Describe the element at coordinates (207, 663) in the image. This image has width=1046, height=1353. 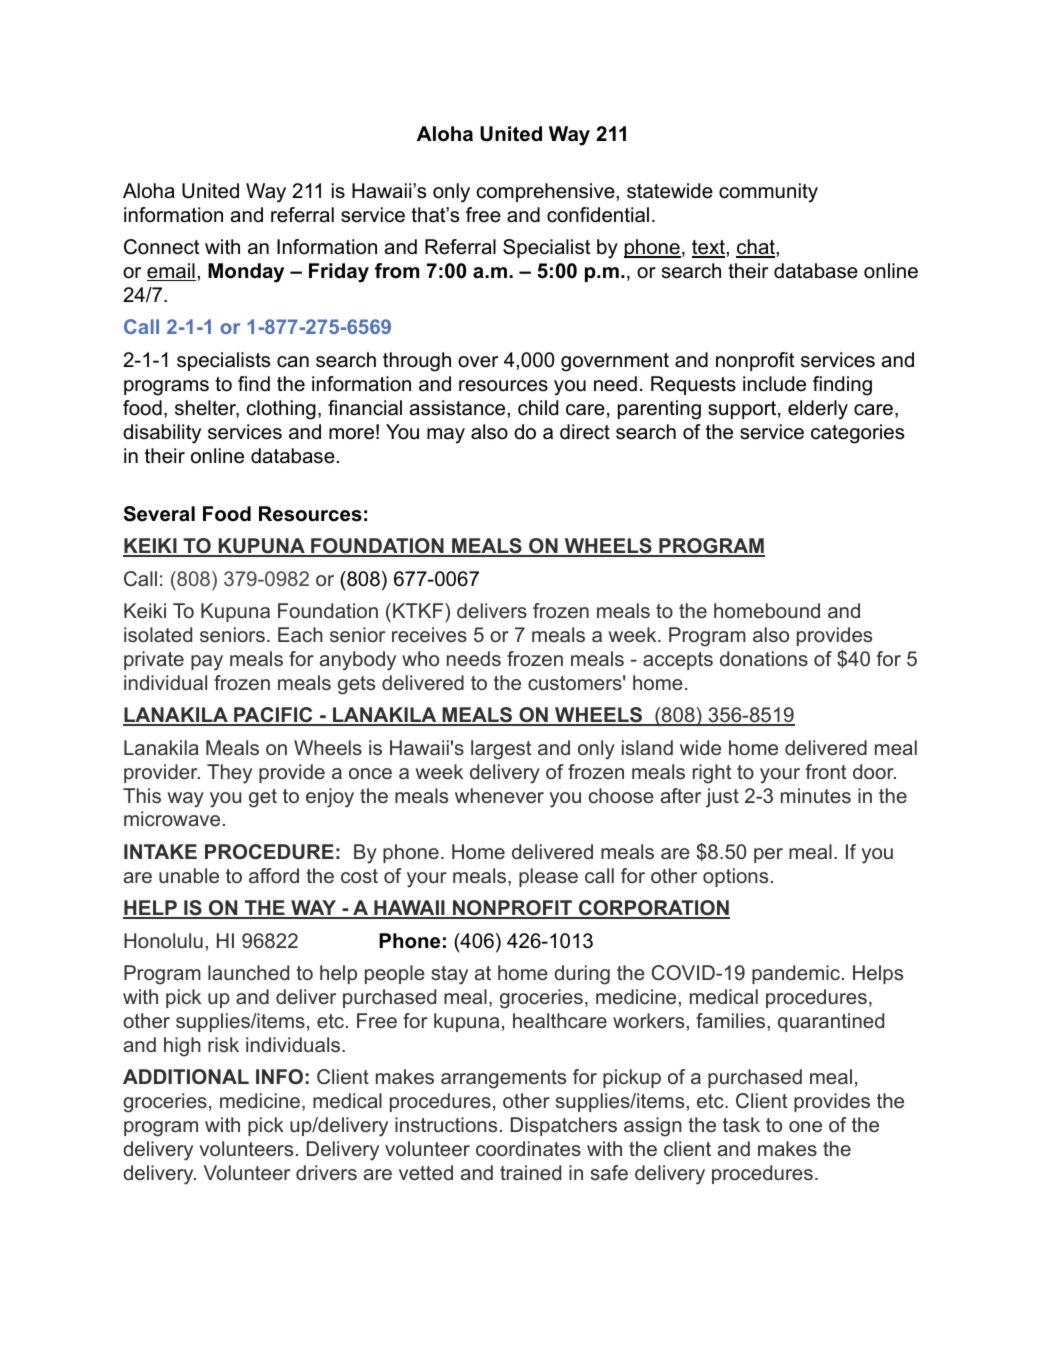
I see `pay` at that location.
